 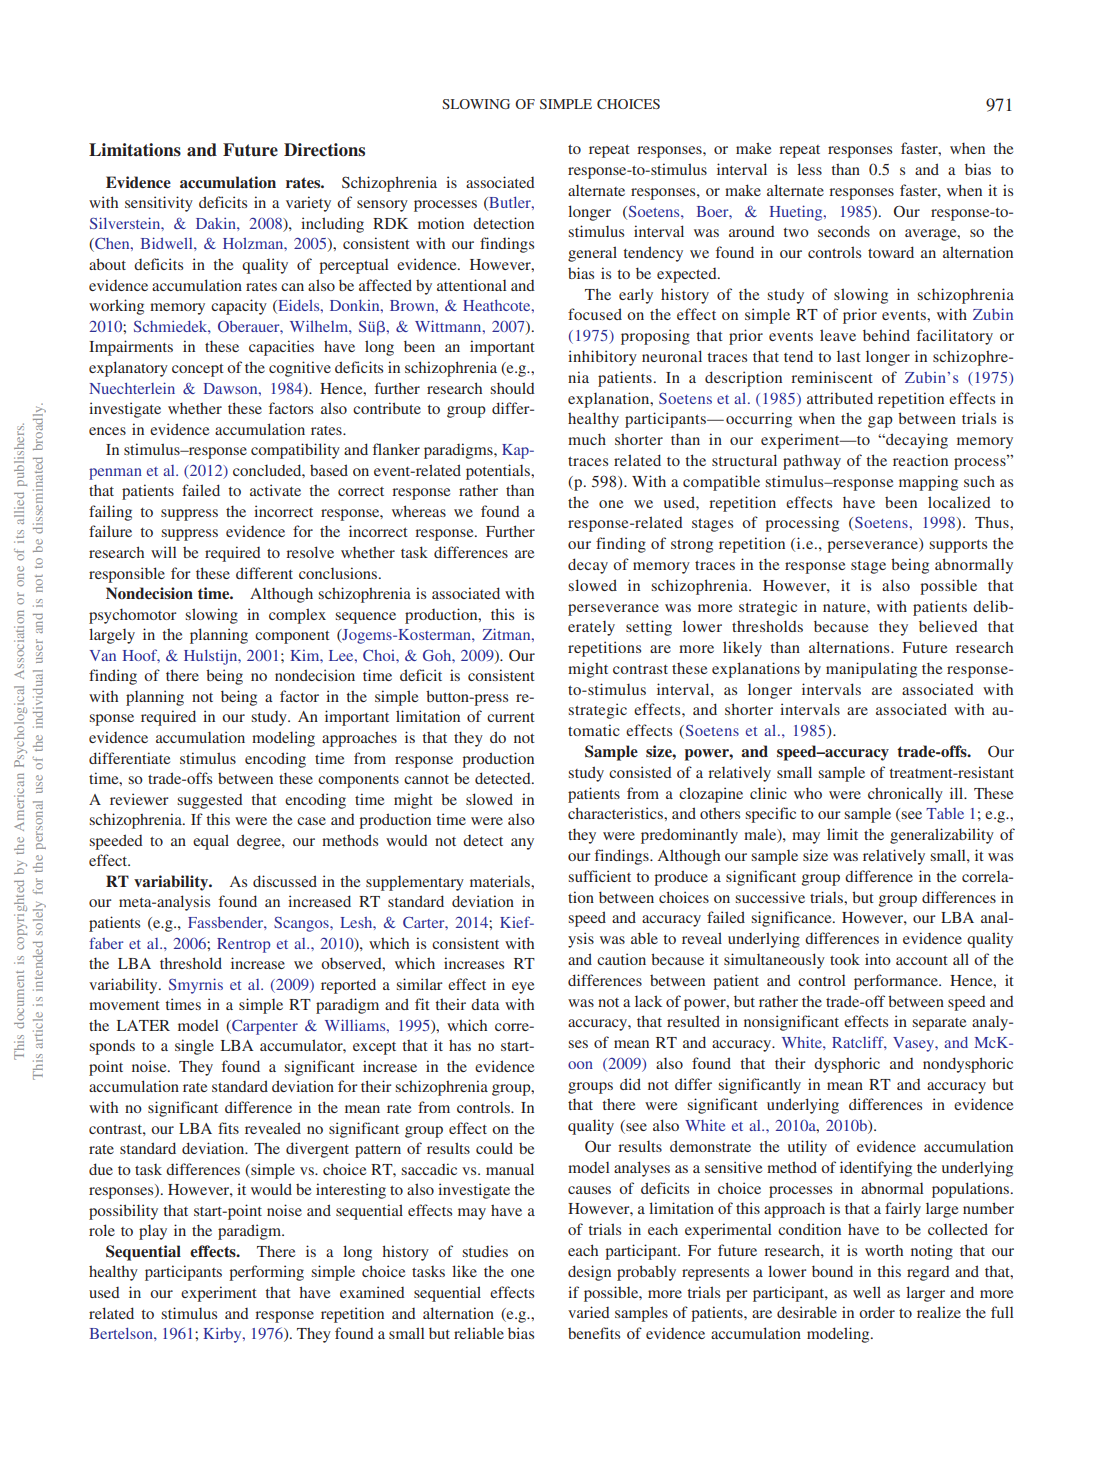 What do you see at coordinates (692, 546) in the screenshot?
I see `strong` at bounding box center [692, 546].
